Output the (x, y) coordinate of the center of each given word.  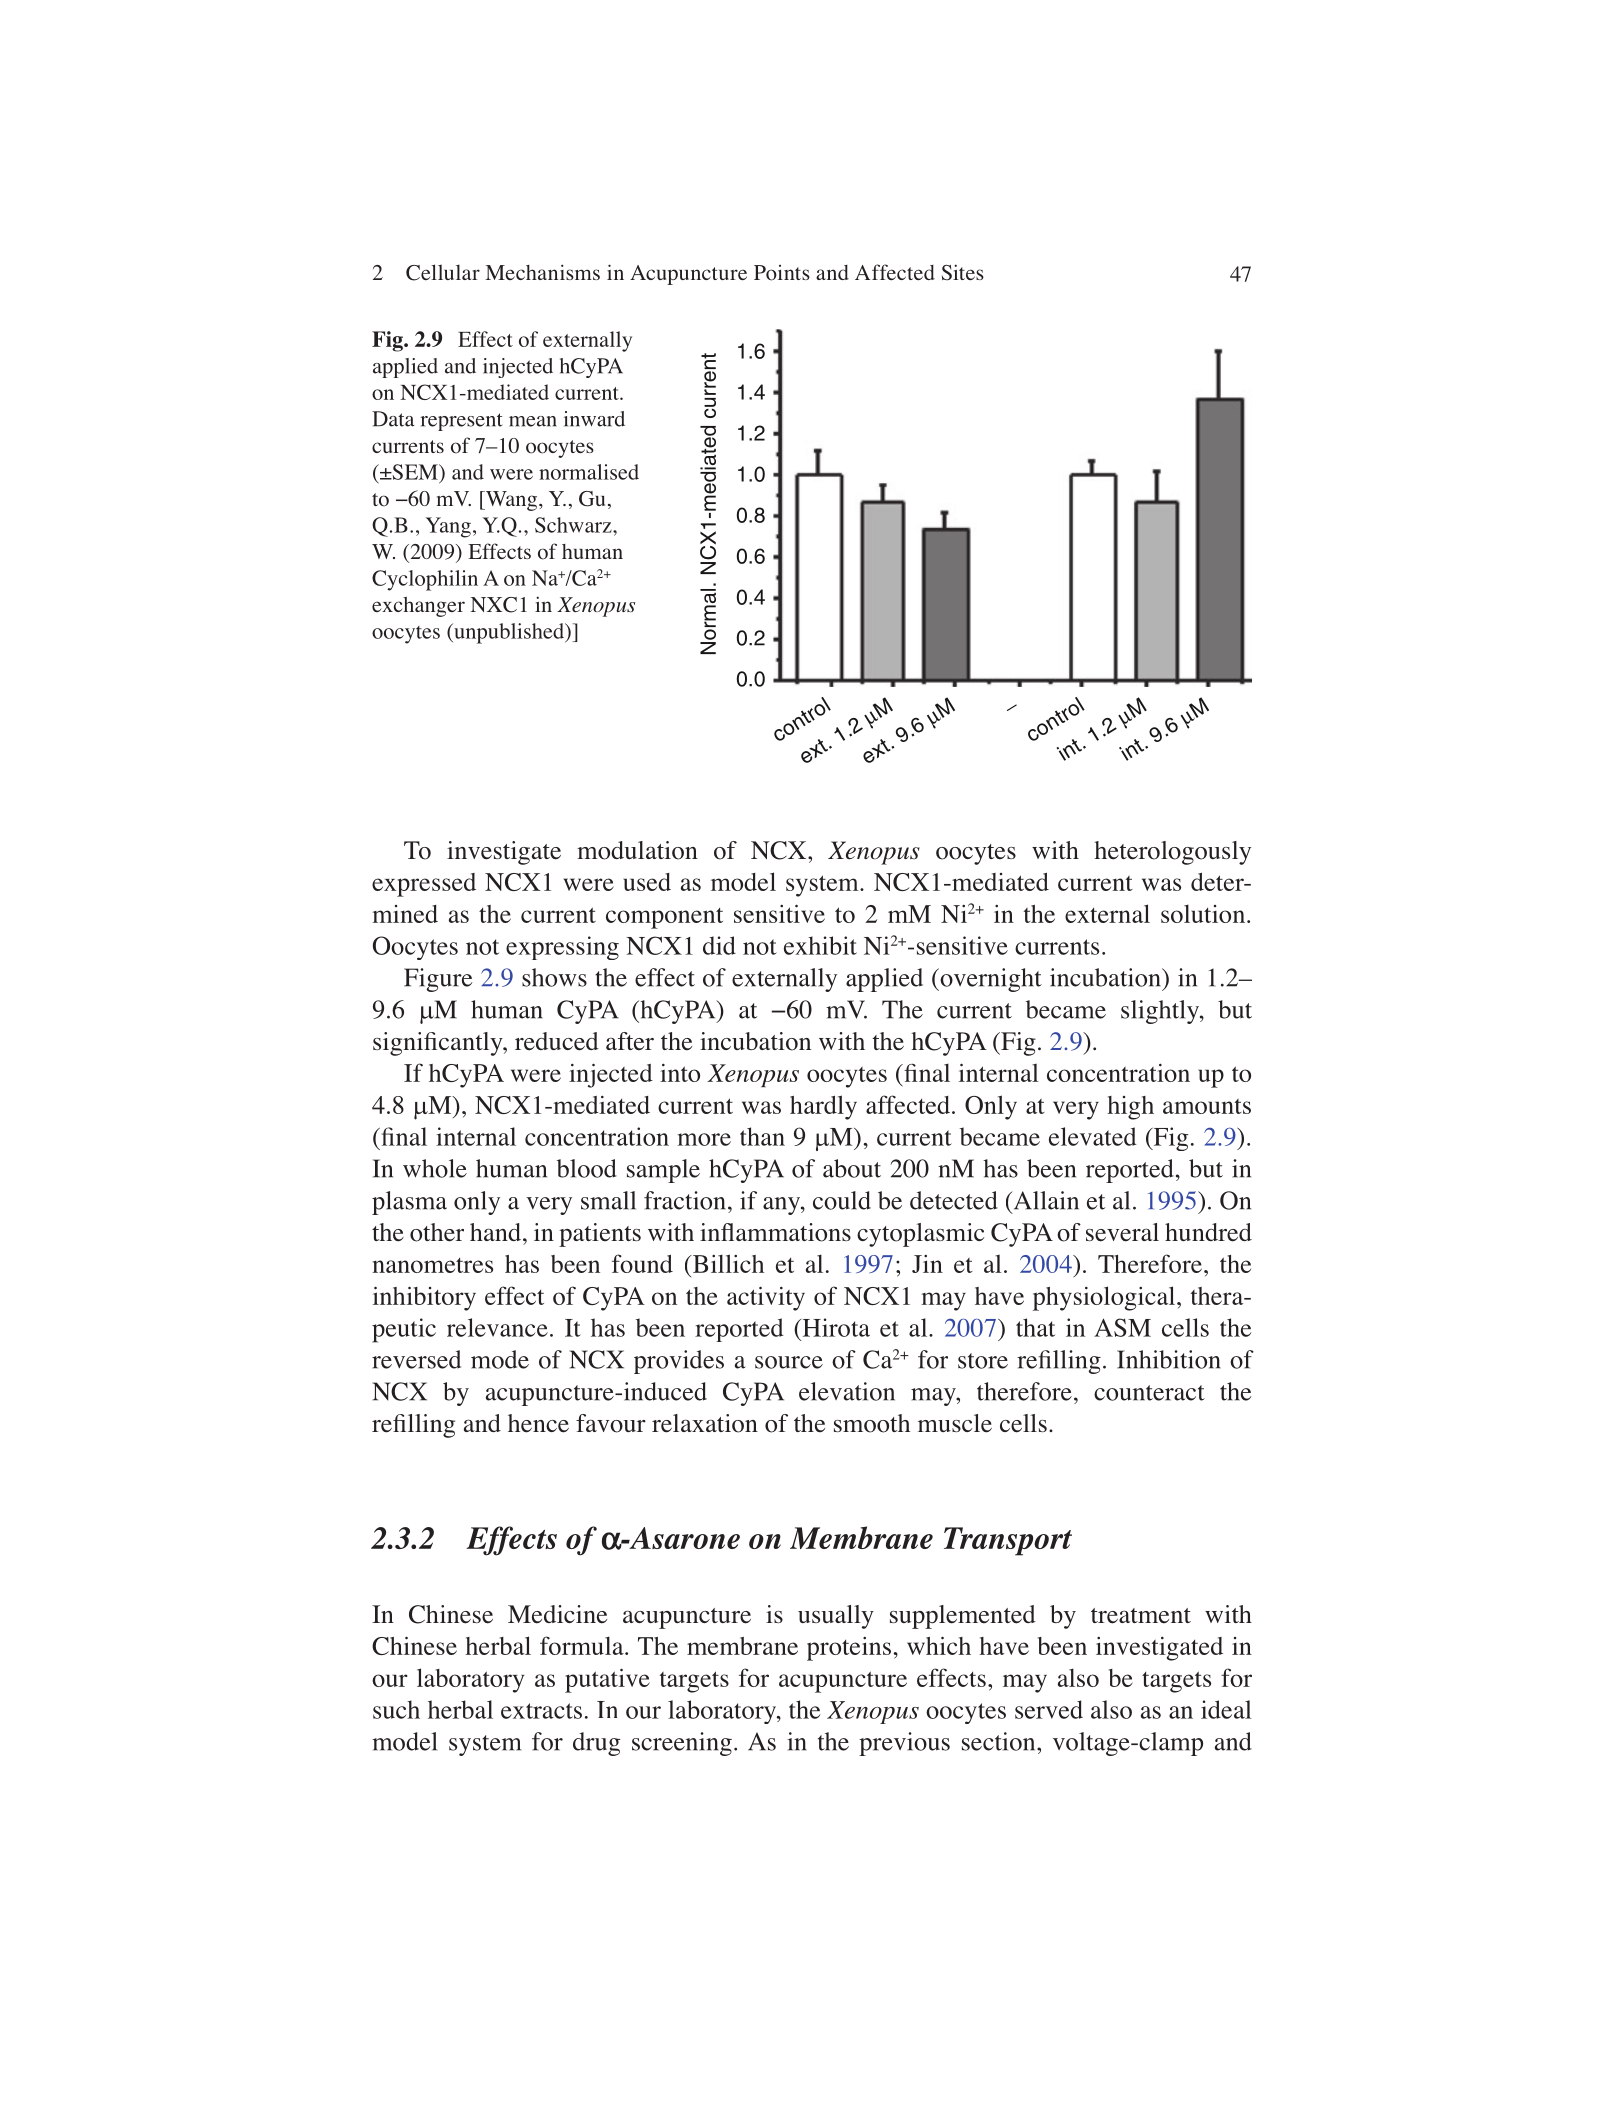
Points (782, 273)
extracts (541, 1711)
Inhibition (1169, 1359)
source (789, 1362)
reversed (416, 1359)
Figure (438, 980)
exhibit (820, 945)
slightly (1161, 1012)
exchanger (418, 607)
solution (1203, 913)
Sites (963, 272)
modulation (637, 850)
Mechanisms (542, 272)
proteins (849, 1649)
